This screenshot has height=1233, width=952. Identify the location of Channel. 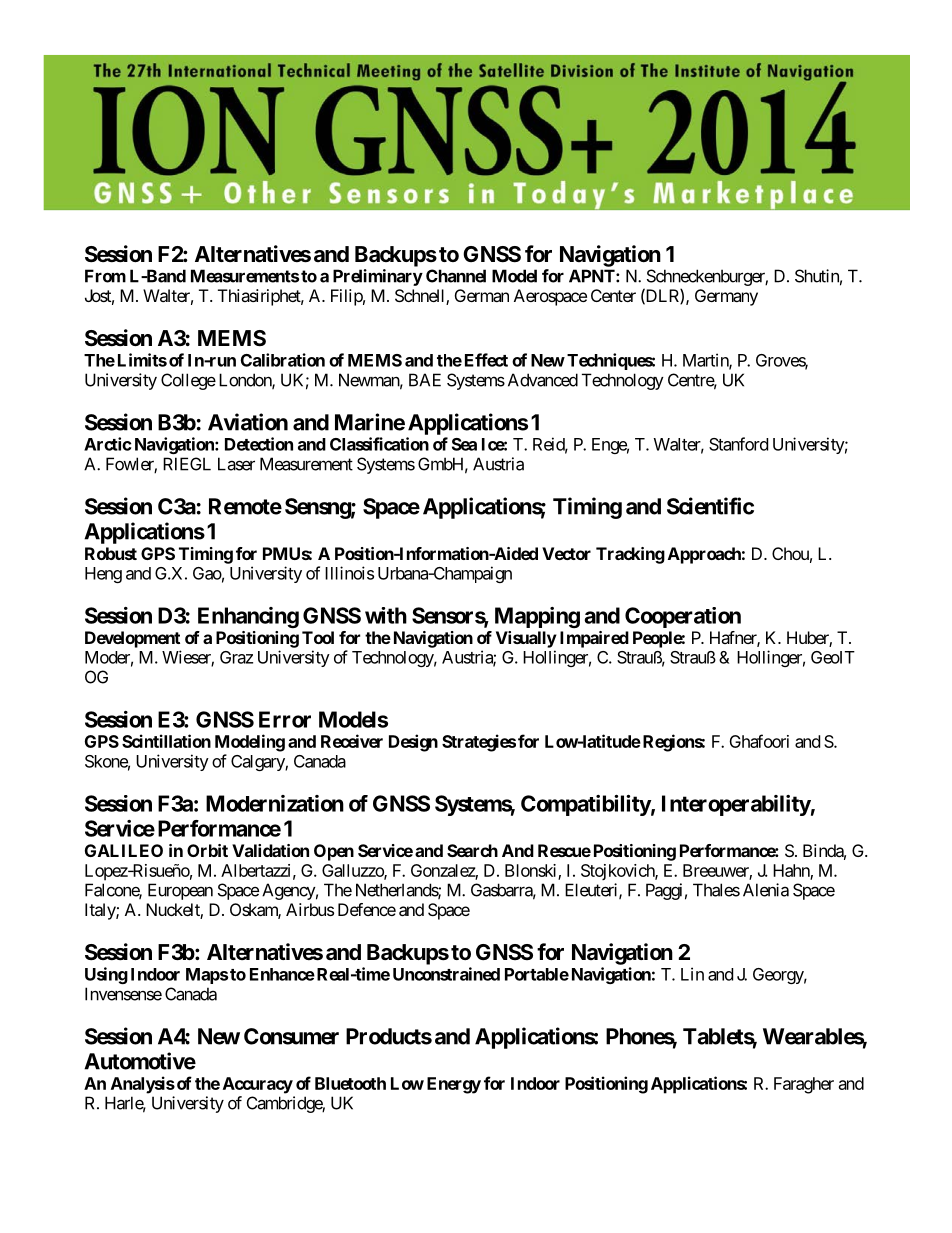
(456, 276).
